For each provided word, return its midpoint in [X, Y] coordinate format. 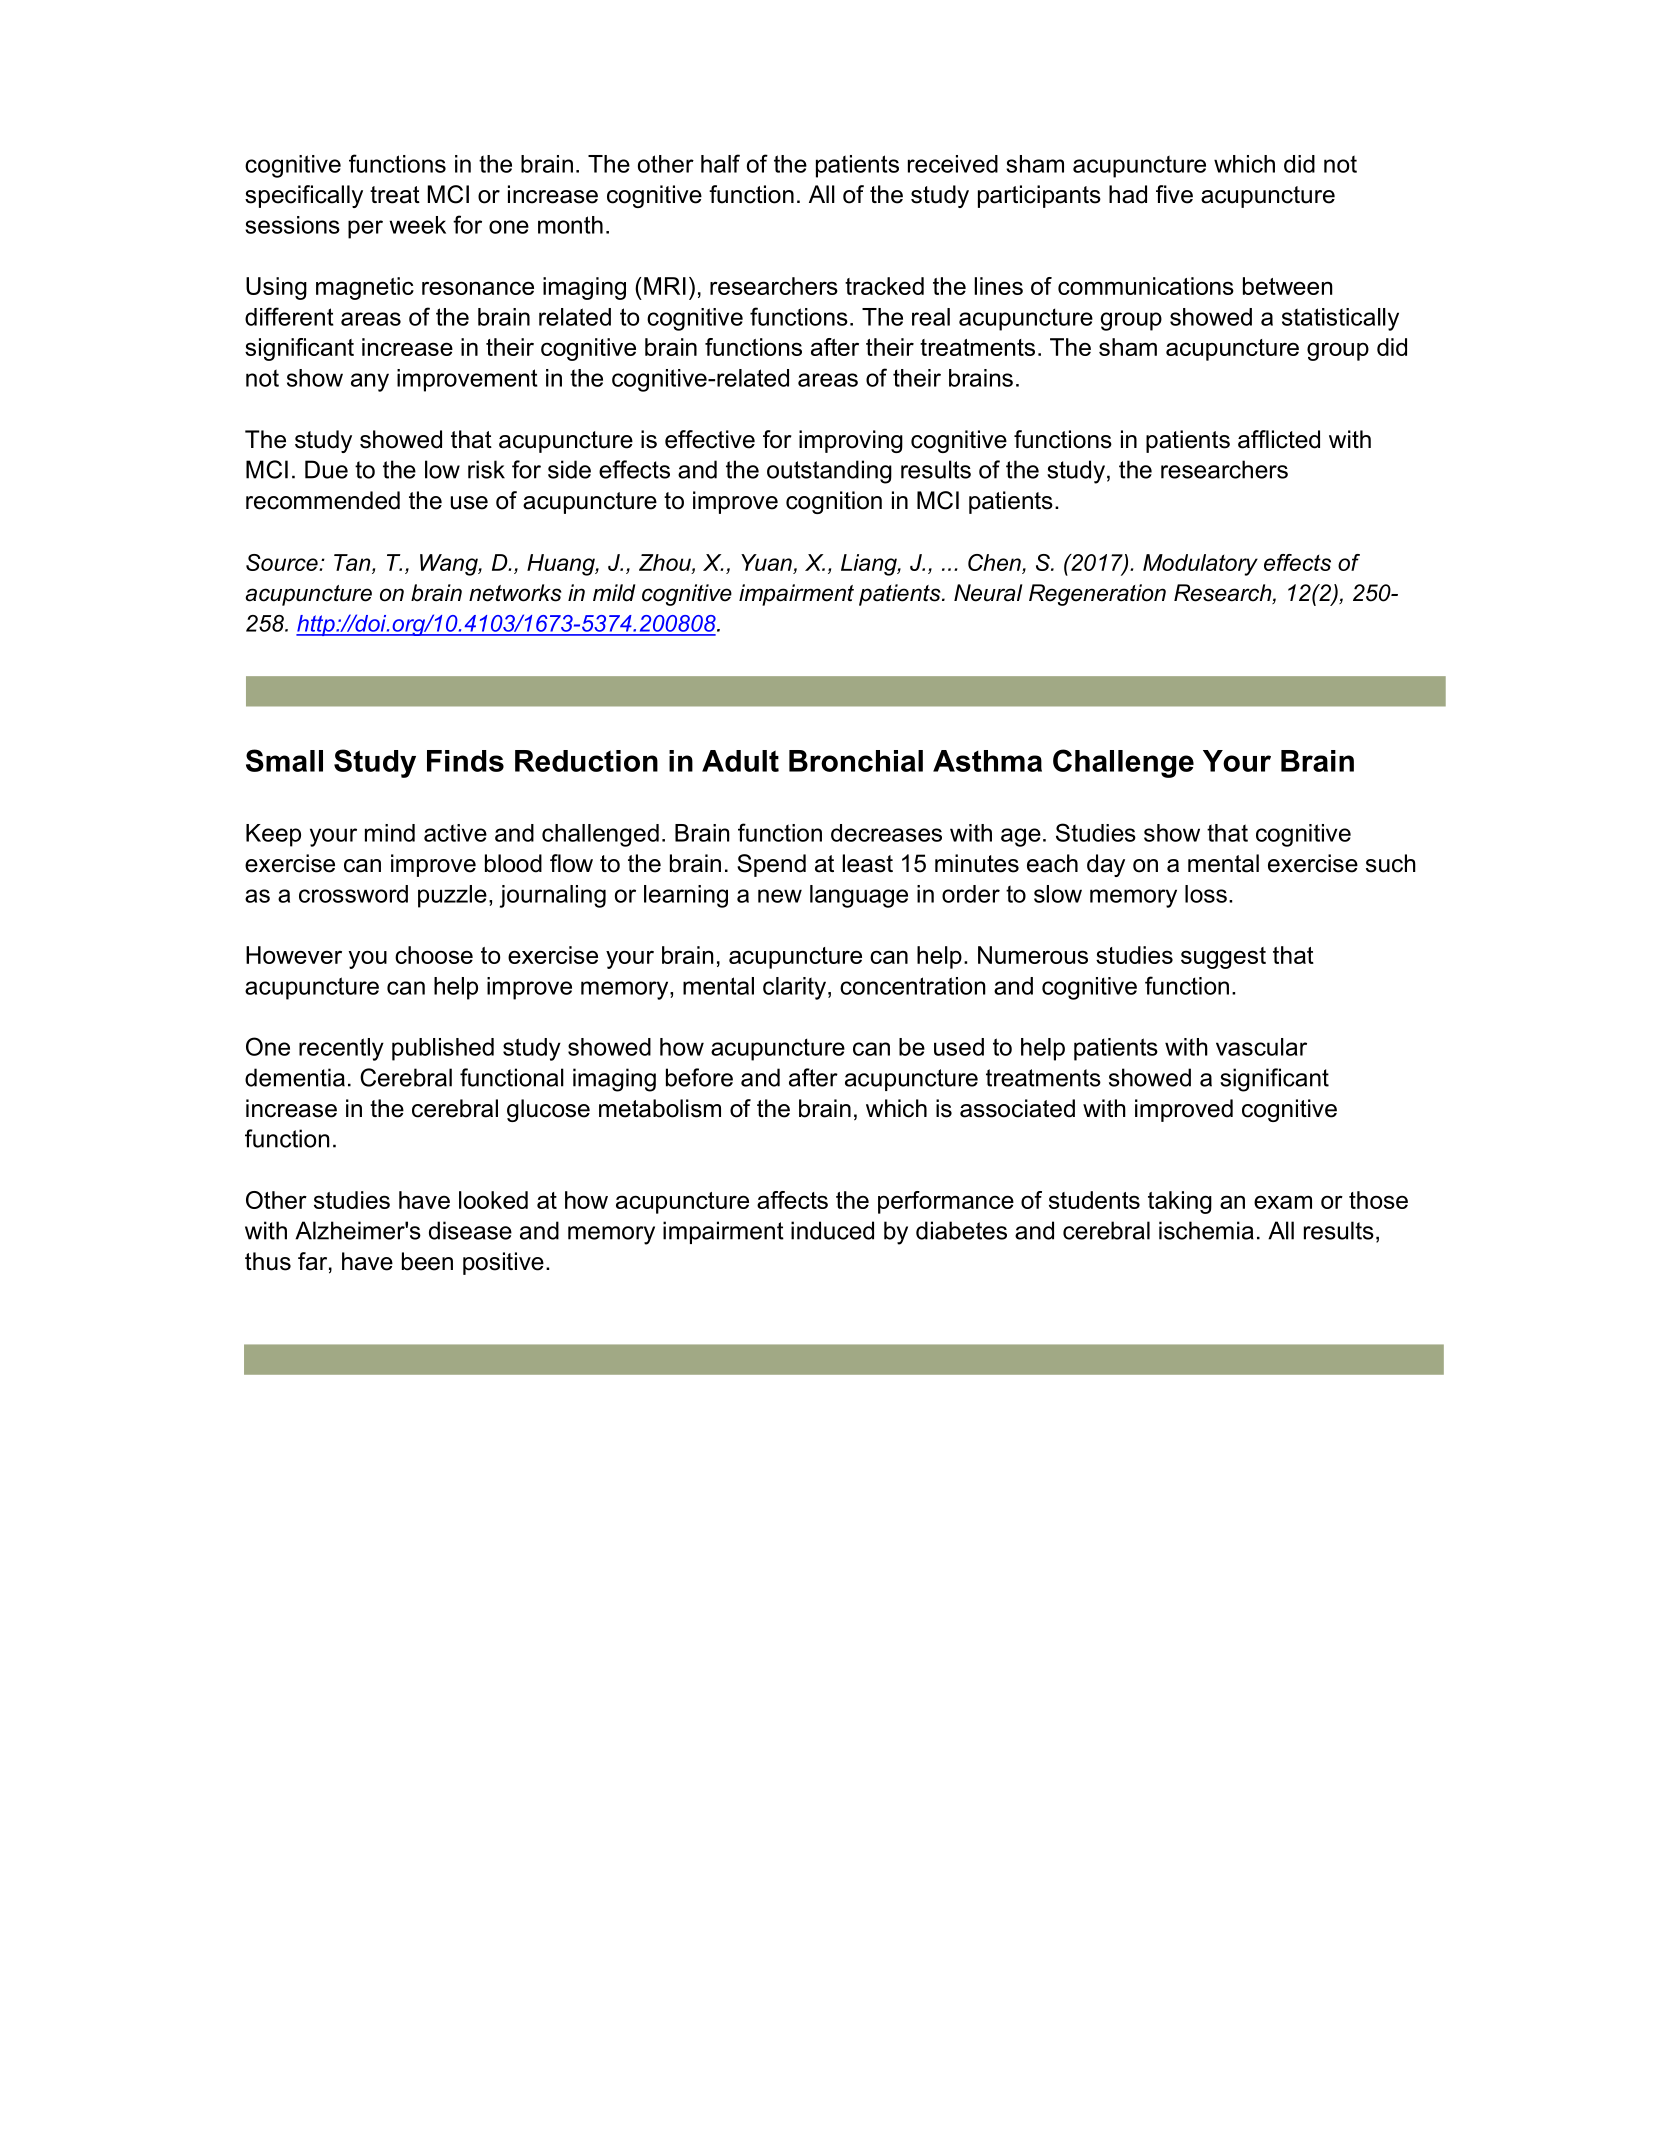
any [370, 382]
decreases [886, 833]
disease [470, 1230]
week [417, 225]
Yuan [766, 562]
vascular [1261, 1047]
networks [515, 593]
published [443, 1049]
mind [390, 833]
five [1174, 194]
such [1391, 863]
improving [851, 441]
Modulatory [1200, 565]
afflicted [1279, 439]
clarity [794, 988]
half [720, 163]
